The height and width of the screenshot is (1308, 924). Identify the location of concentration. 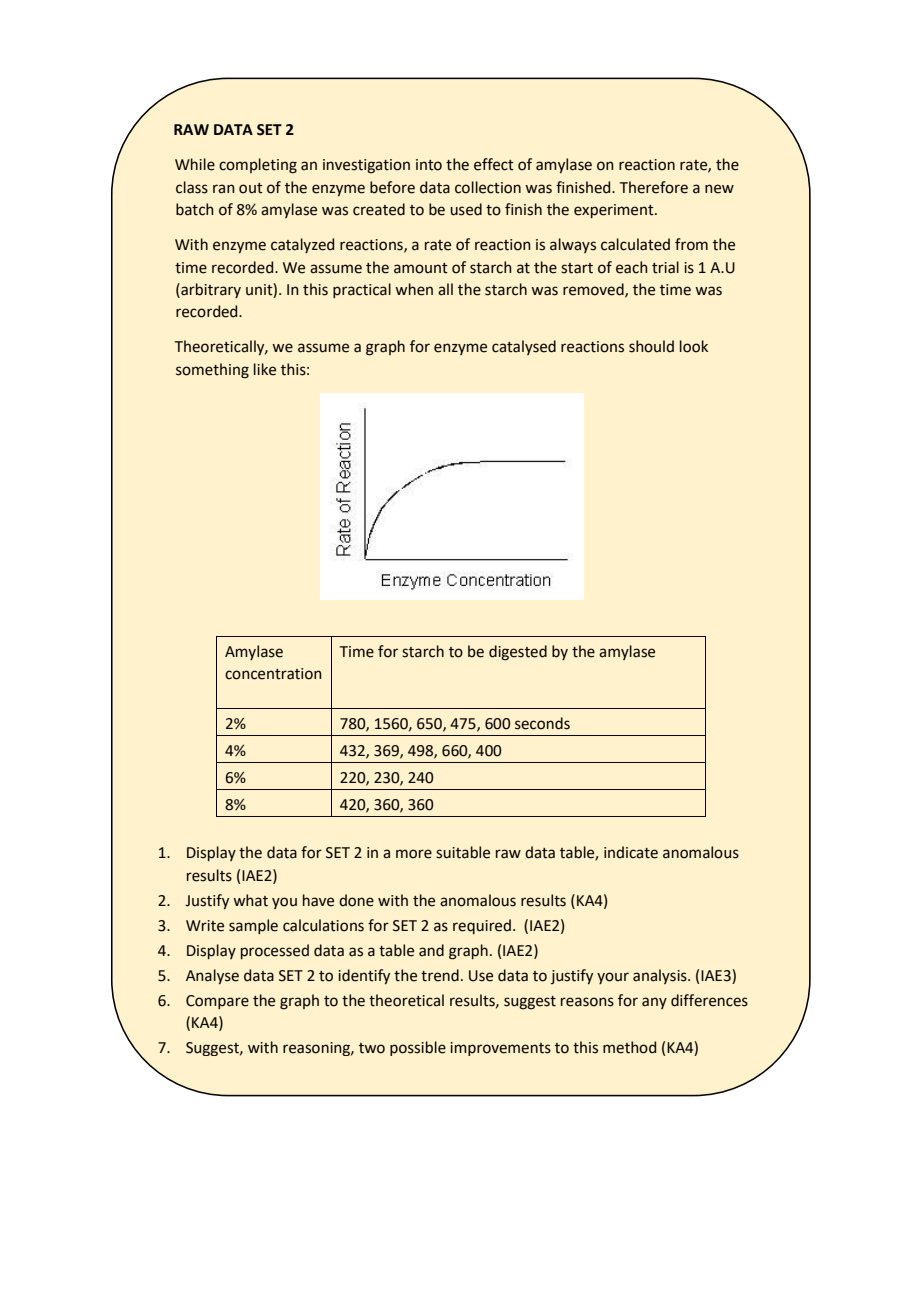
(273, 674).
